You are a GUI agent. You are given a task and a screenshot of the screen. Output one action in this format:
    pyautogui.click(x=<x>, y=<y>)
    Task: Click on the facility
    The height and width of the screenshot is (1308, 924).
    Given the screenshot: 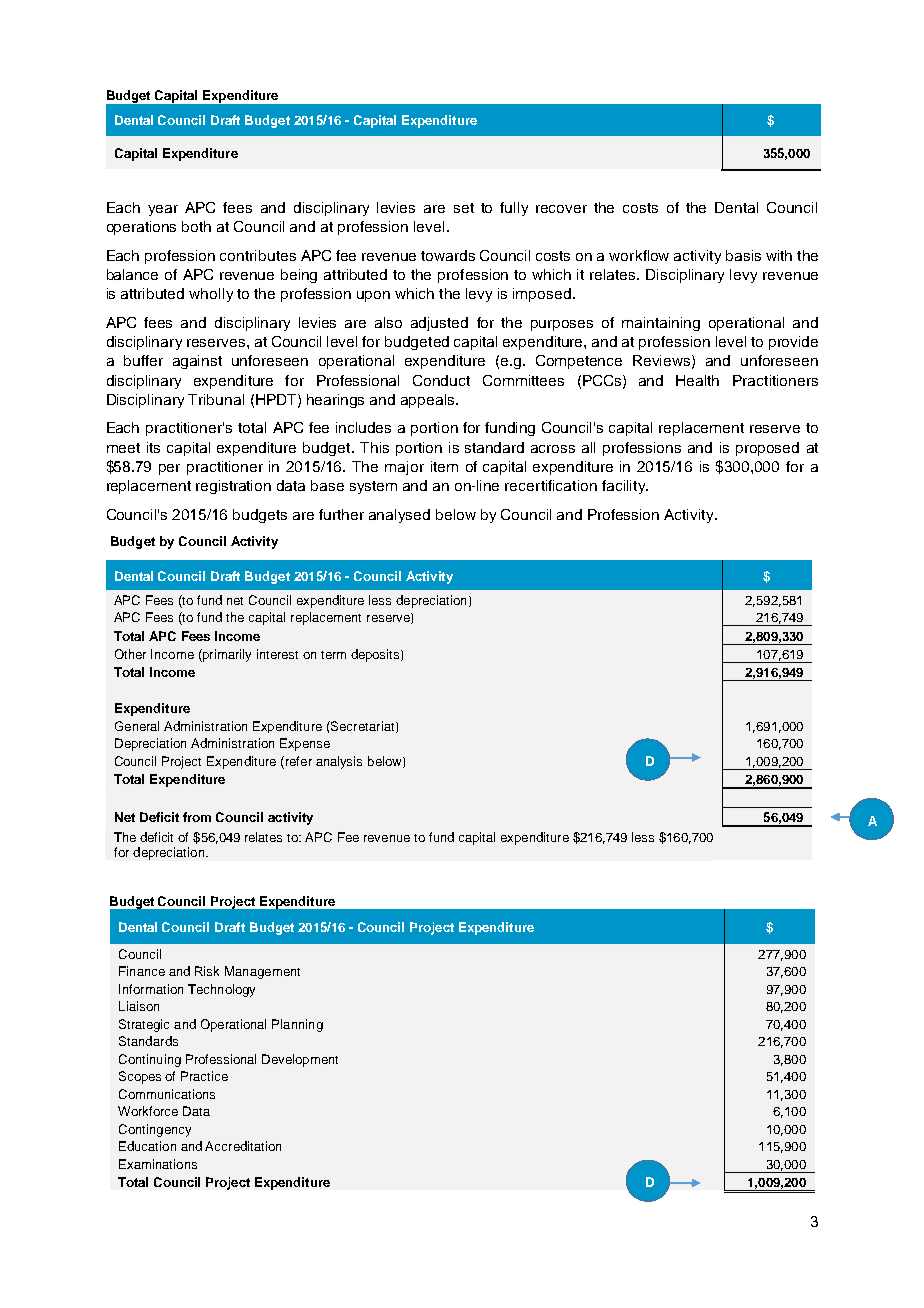 What is the action you would take?
    pyautogui.click(x=625, y=487)
